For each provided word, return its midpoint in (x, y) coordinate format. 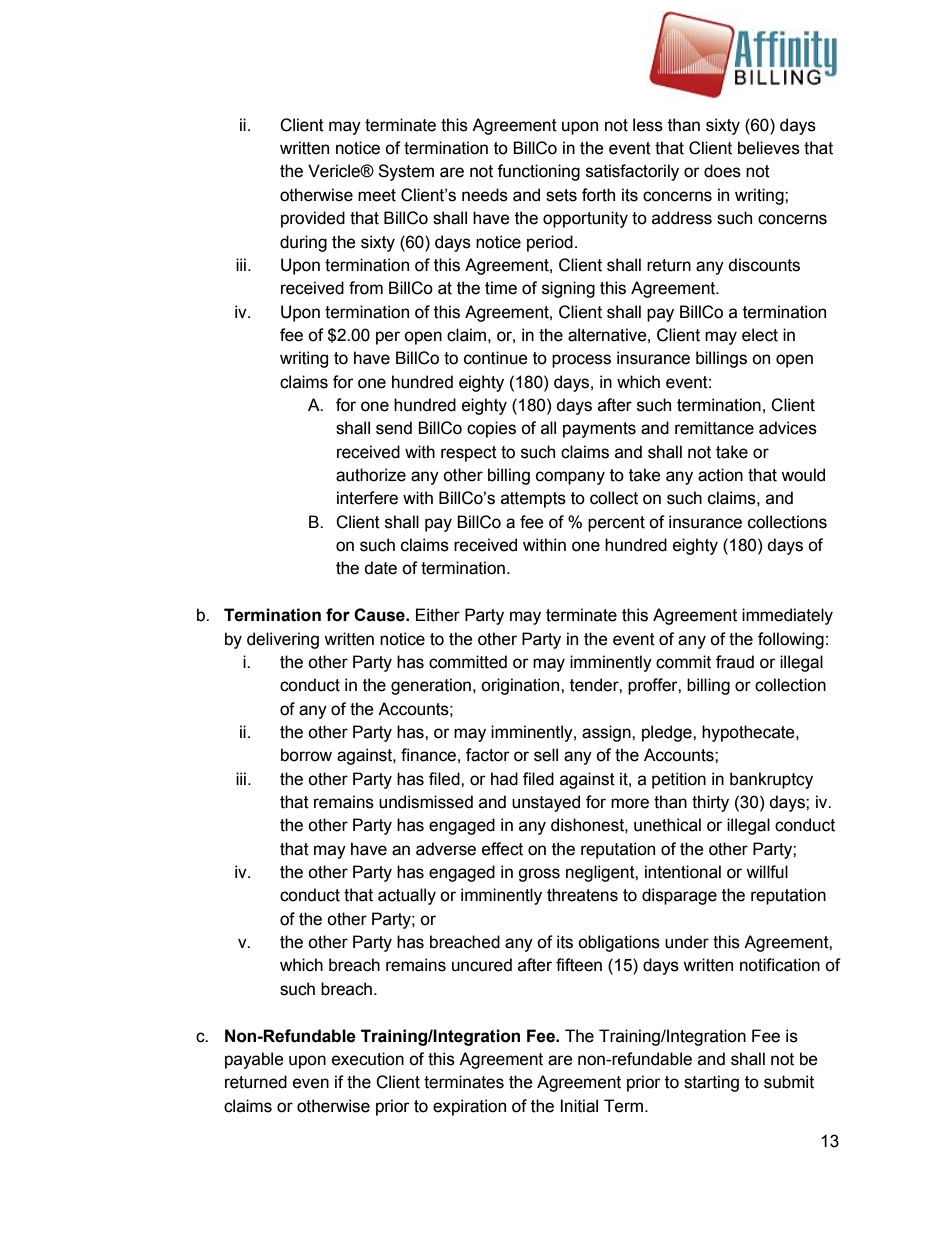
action (720, 475)
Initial (579, 1106)
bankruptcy (771, 780)
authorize (371, 475)
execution (368, 1059)
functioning (538, 172)
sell (546, 755)
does (722, 171)
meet (377, 195)
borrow (306, 755)
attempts (533, 500)
